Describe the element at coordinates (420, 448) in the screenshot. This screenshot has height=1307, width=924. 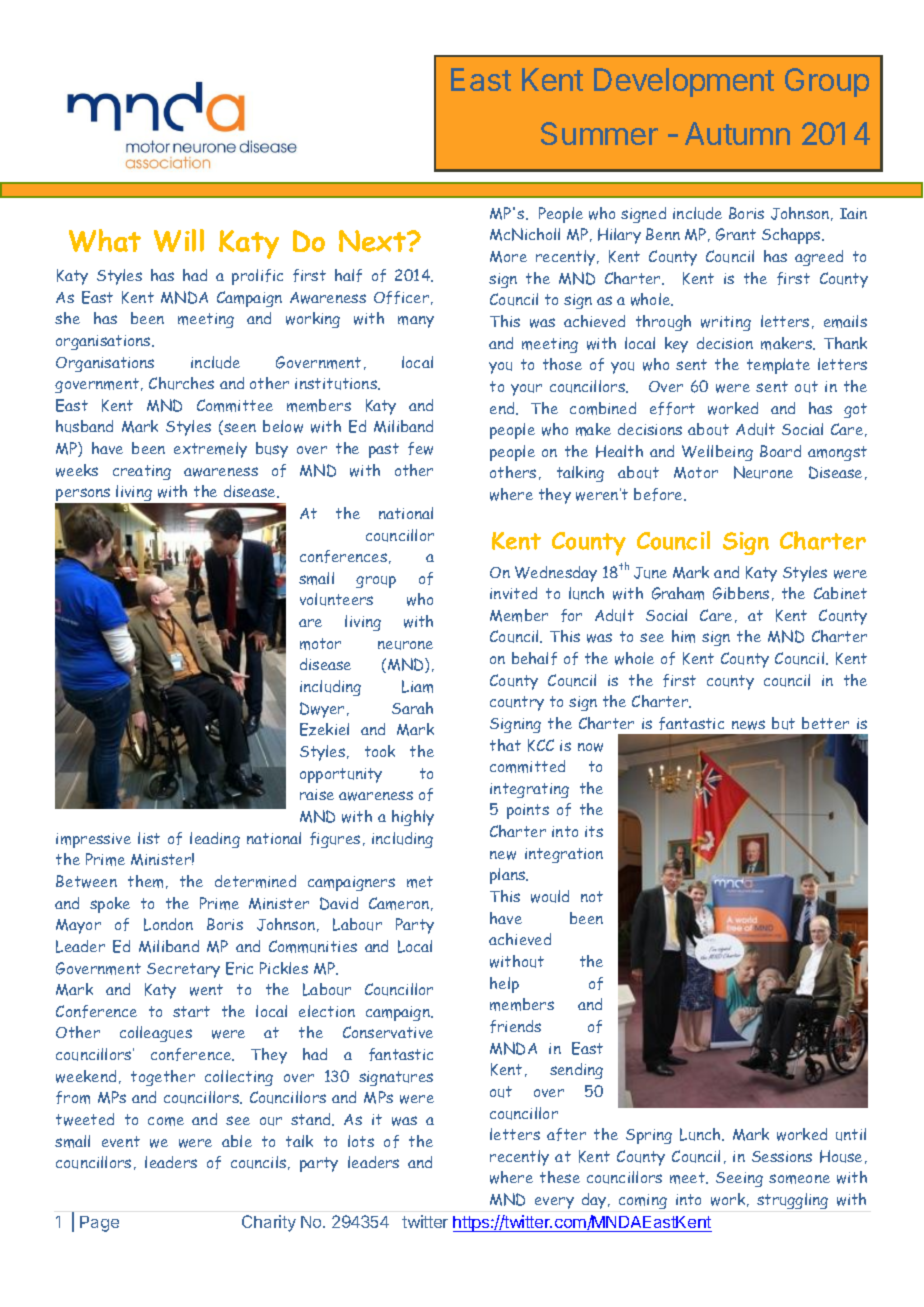
I see `few` at that location.
